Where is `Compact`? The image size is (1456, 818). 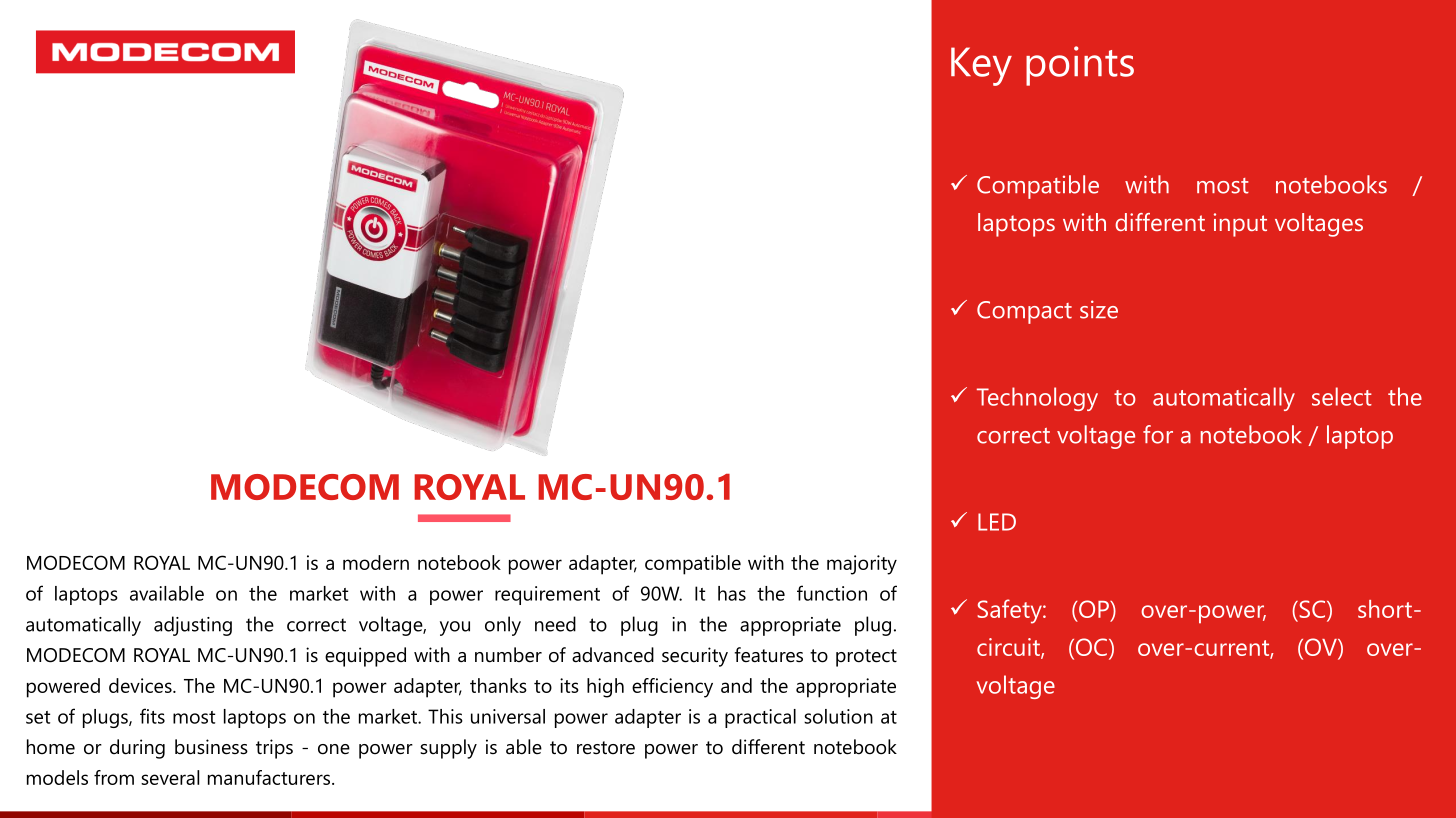 Compact is located at coordinates (1024, 312).
